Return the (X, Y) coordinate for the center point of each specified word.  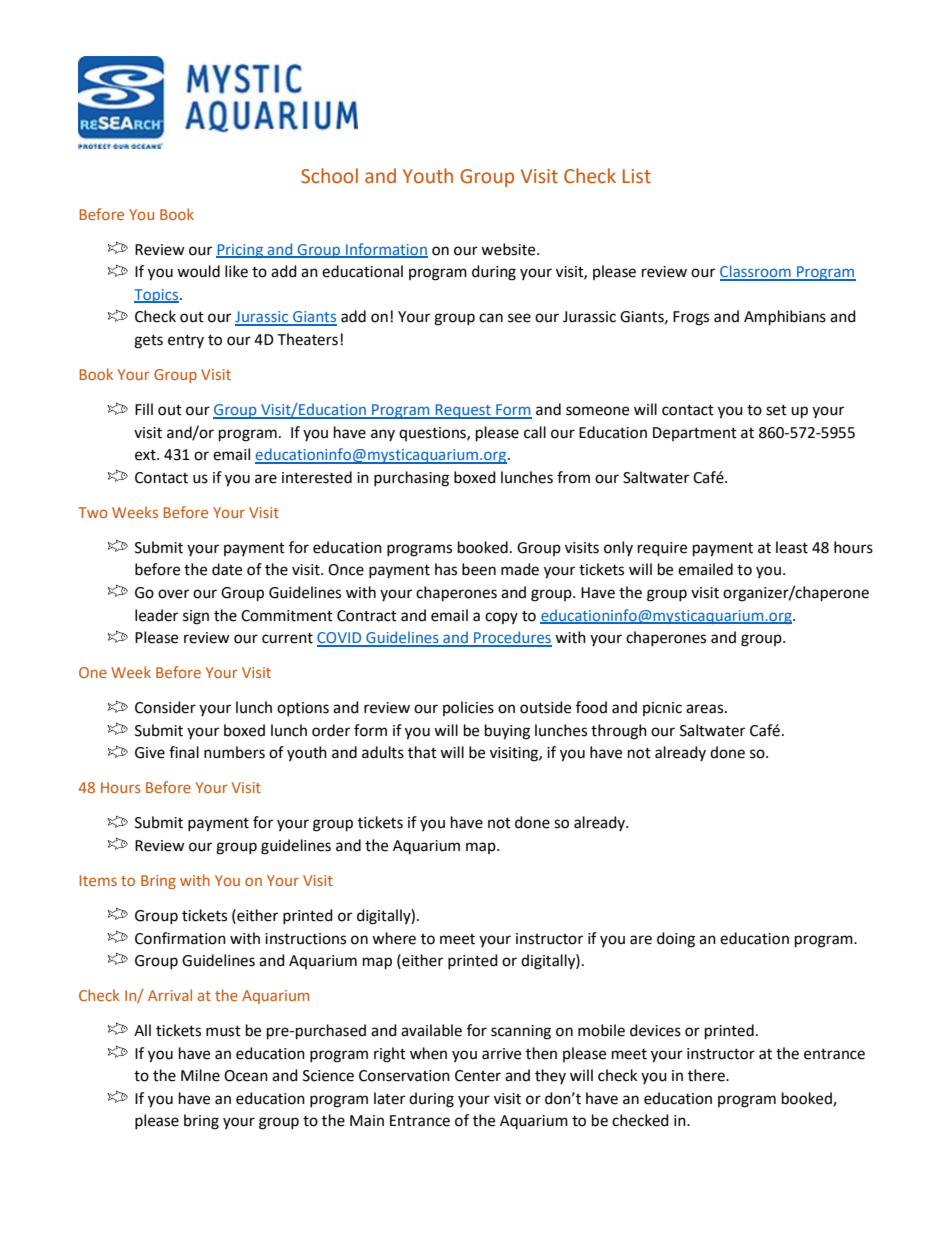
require (662, 549)
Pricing (240, 251)
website (509, 249)
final (184, 752)
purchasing (411, 479)
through (619, 732)
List (637, 176)
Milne (200, 1075)
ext (146, 455)
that (422, 752)
